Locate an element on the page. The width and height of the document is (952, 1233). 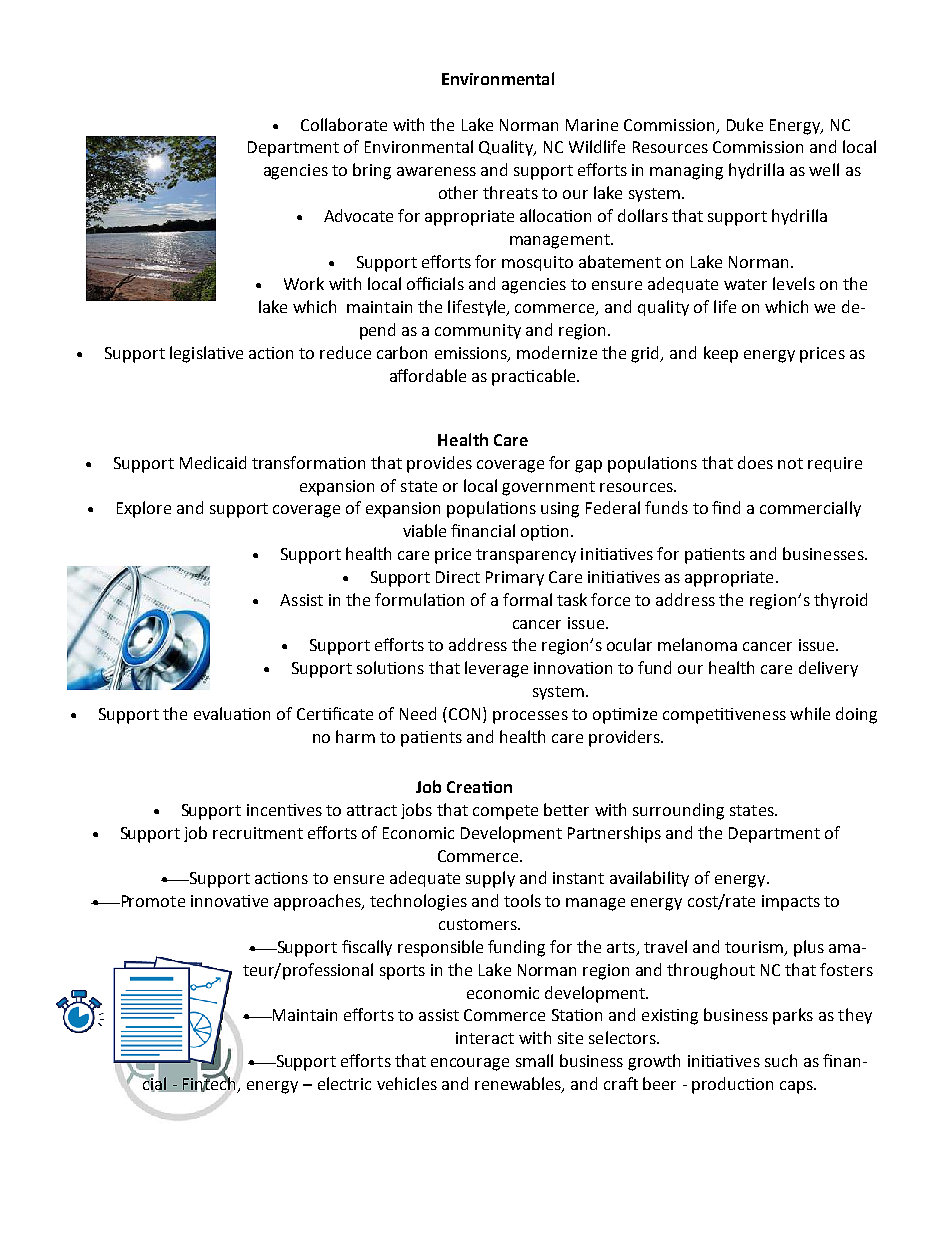
electric is located at coordinates (344, 1083).
